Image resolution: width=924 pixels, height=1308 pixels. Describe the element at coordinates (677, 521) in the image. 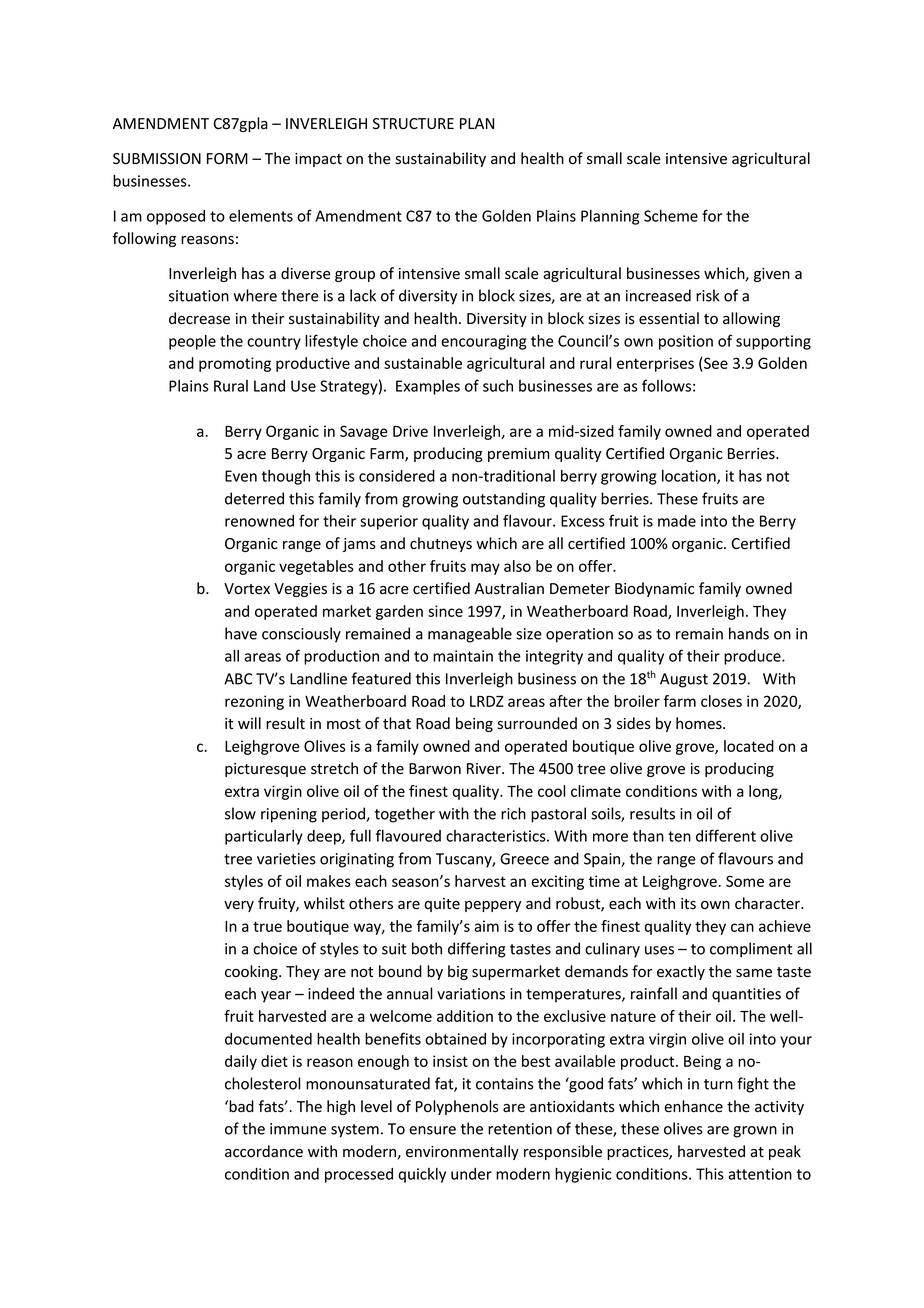

I see `made` at that location.
